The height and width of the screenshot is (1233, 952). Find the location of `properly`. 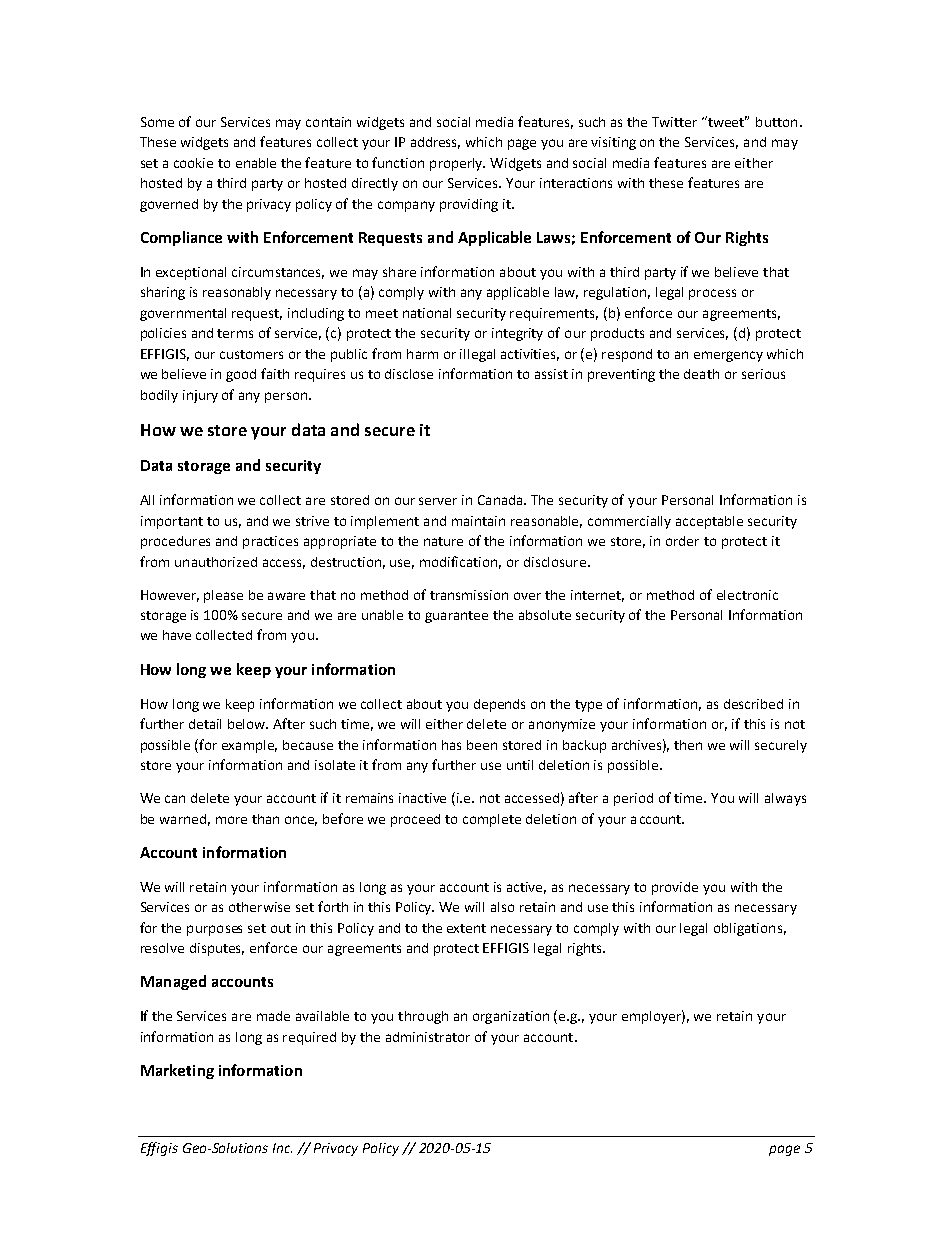

properly is located at coordinates (457, 164).
